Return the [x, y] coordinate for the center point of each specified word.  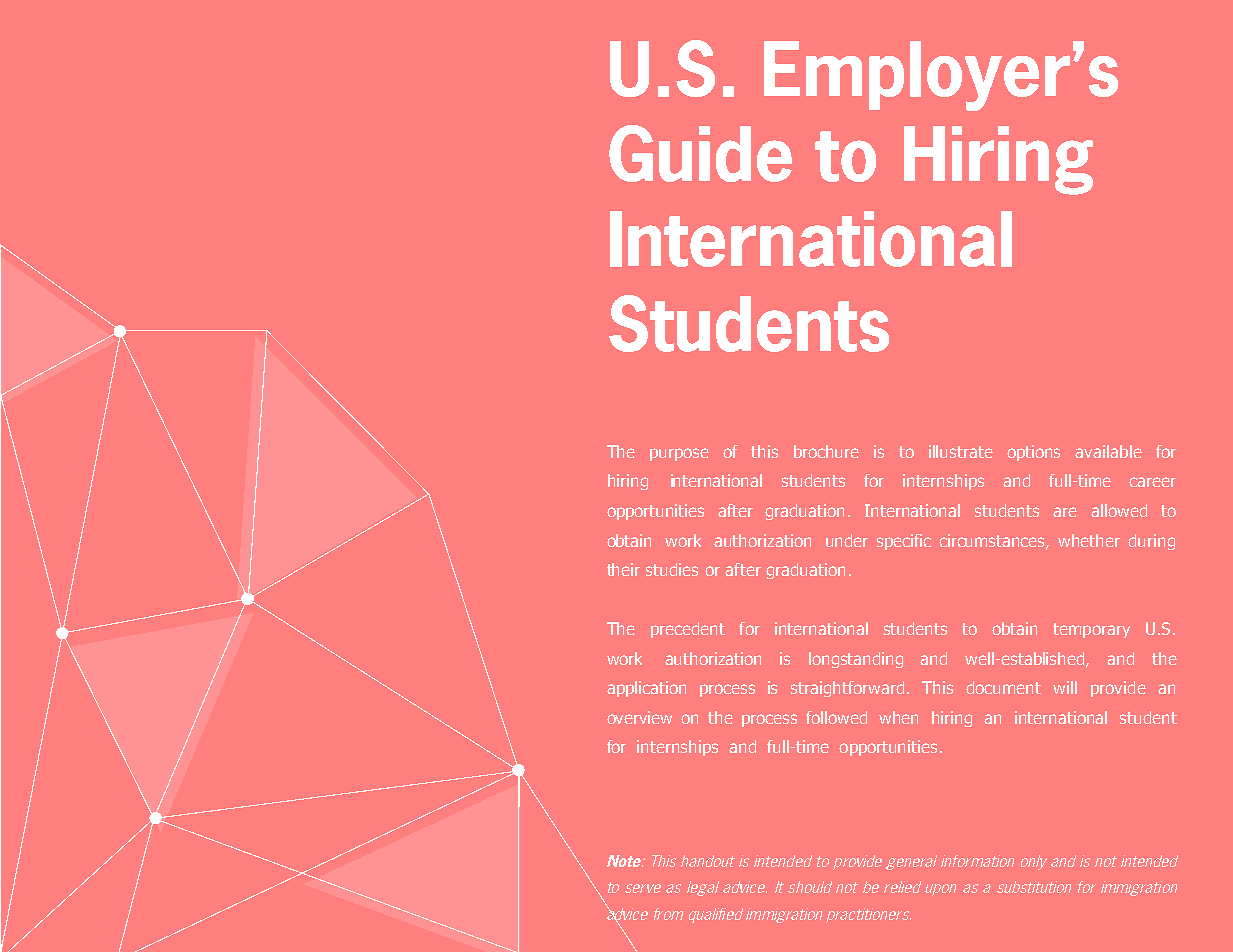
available [1108, 451]
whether [1089, 540]
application [646, 689]
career [1152, 482]
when [898, 717]
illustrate [961, 451]
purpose [679, 454]
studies [672, 569]
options [1033, 453]
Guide [700, 153]
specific [904, 542]
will [1065, 687]
